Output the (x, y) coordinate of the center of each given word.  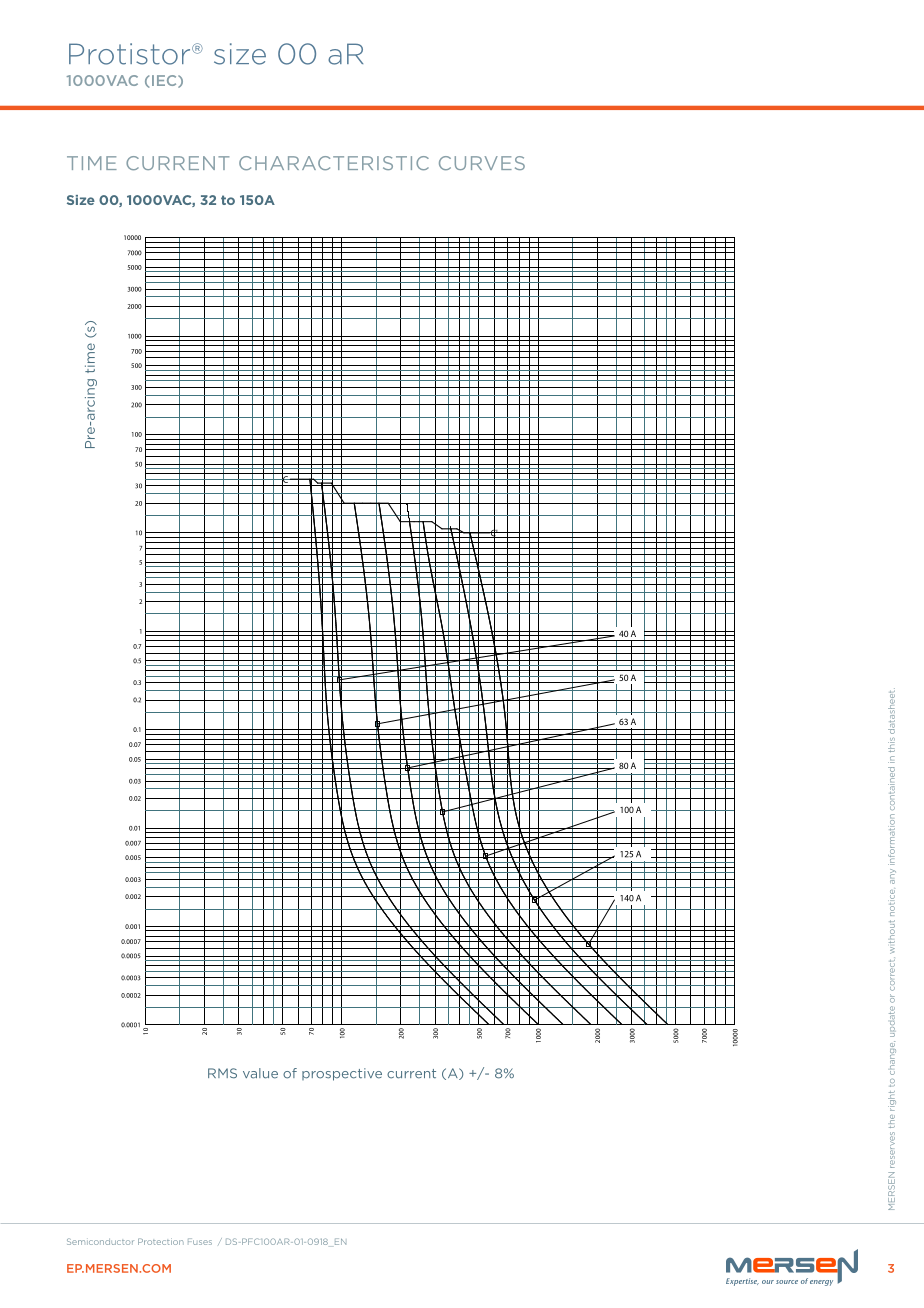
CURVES (482, 163)
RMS (222, 1073)
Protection (161, 1241)
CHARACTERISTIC (334, 163)
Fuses (200, 1241)
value (260, 1073)
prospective (342, 1074)
